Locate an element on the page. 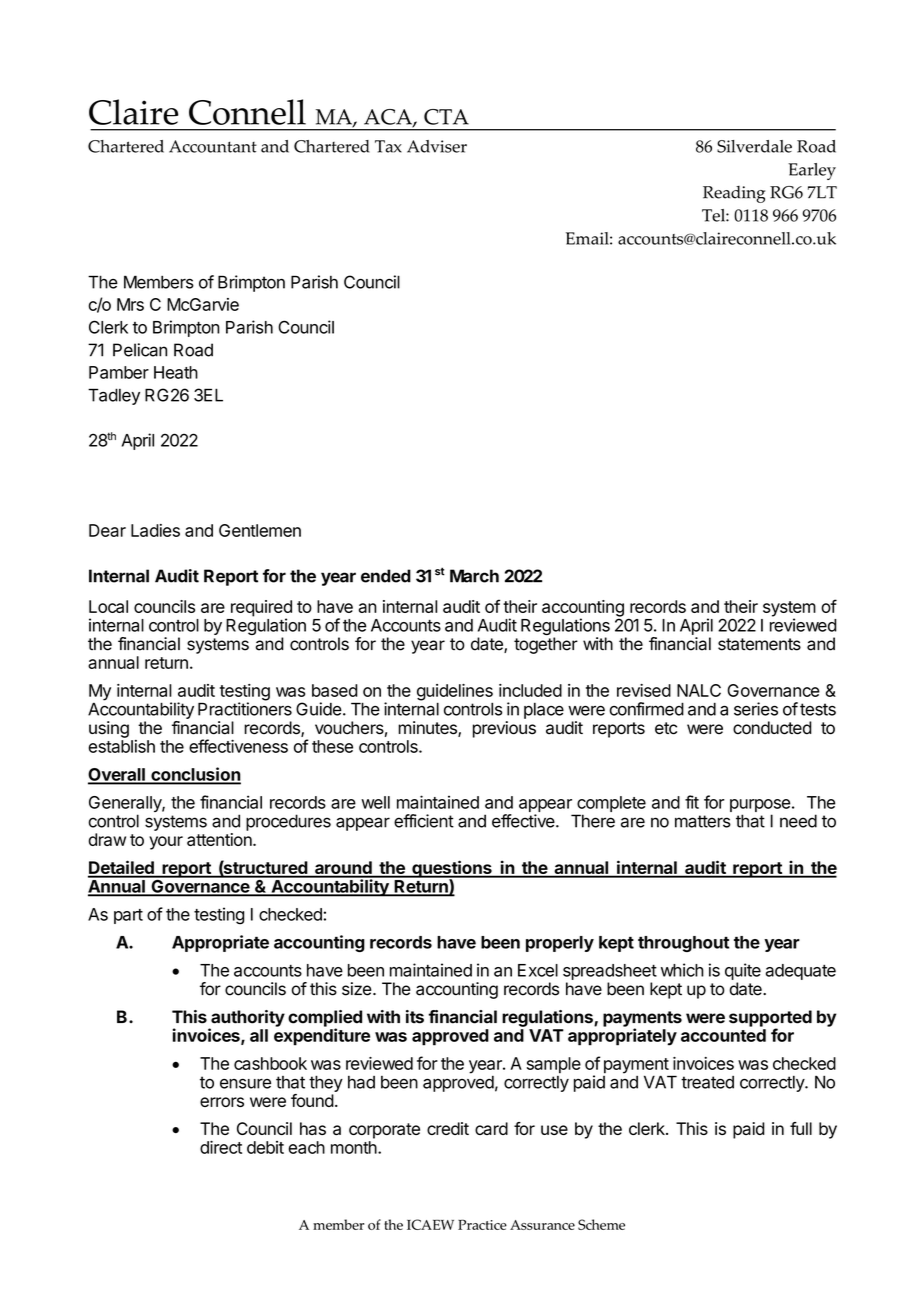 This image has height=1308, width=924. Adviser is located at coordinates (437, 146).
